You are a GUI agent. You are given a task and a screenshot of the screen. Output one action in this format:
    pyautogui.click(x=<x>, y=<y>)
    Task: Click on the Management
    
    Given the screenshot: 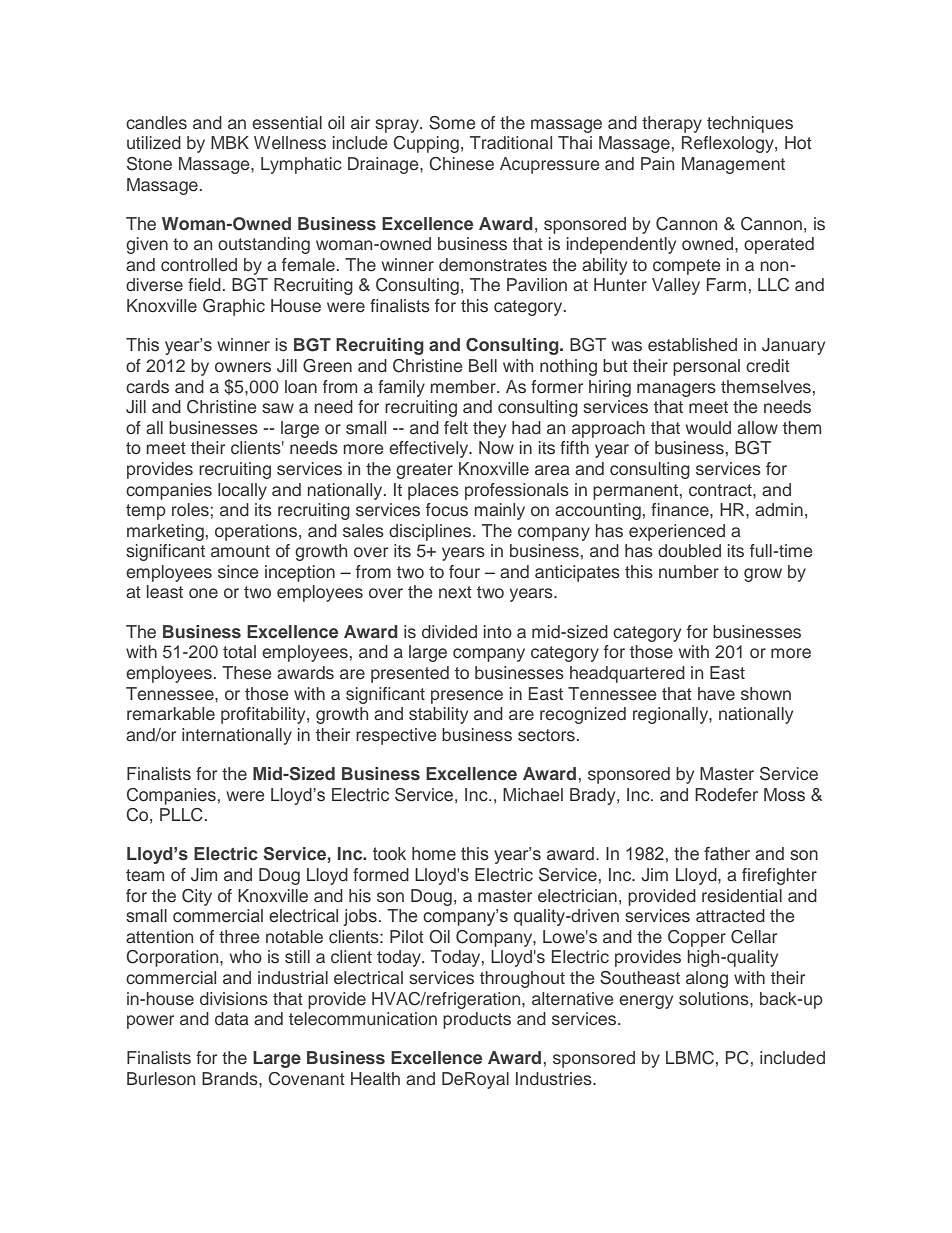 What is the action you would take?
    pyautogui.click(x=733, y=165)
